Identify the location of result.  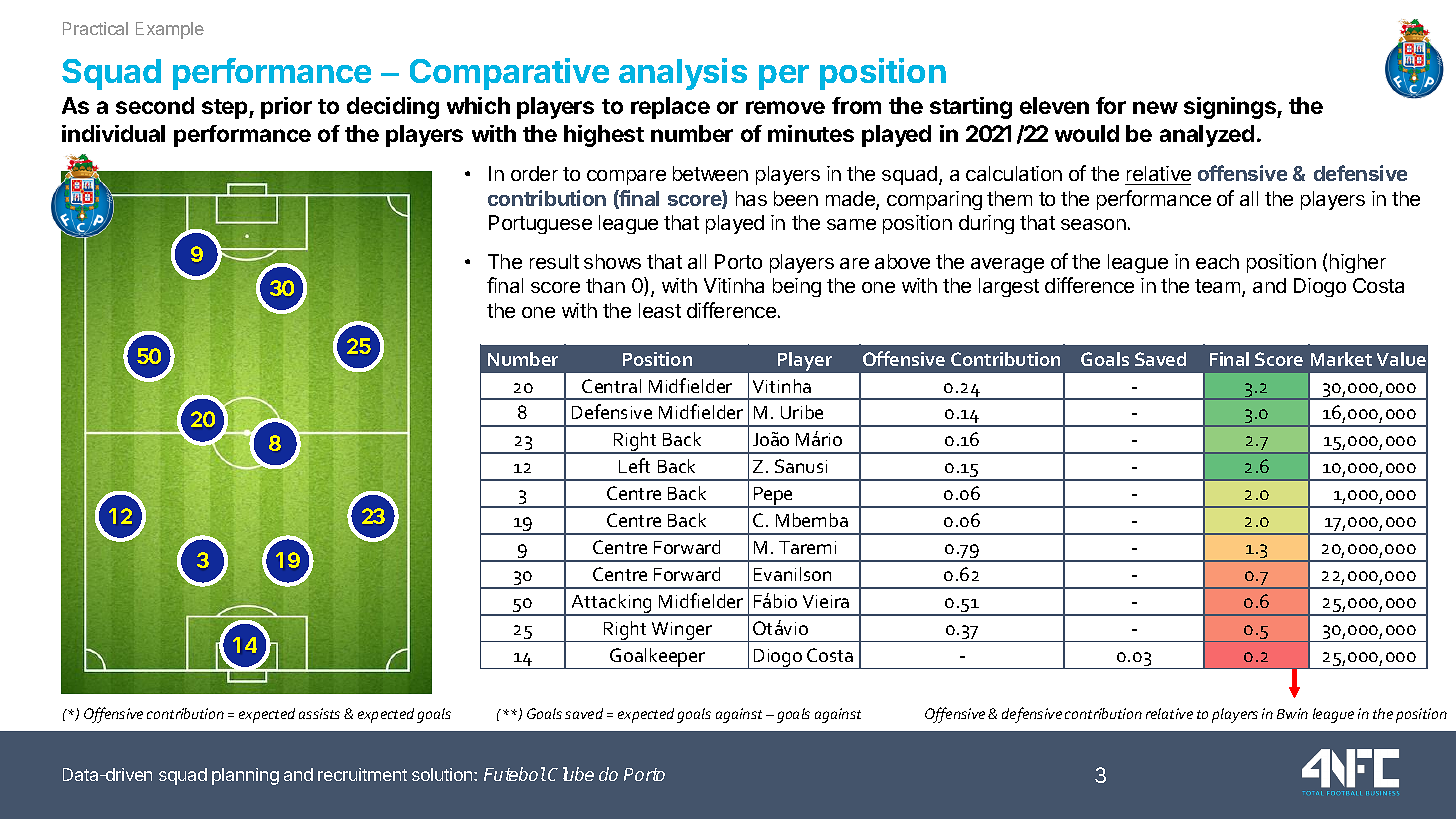
(554, 261).
